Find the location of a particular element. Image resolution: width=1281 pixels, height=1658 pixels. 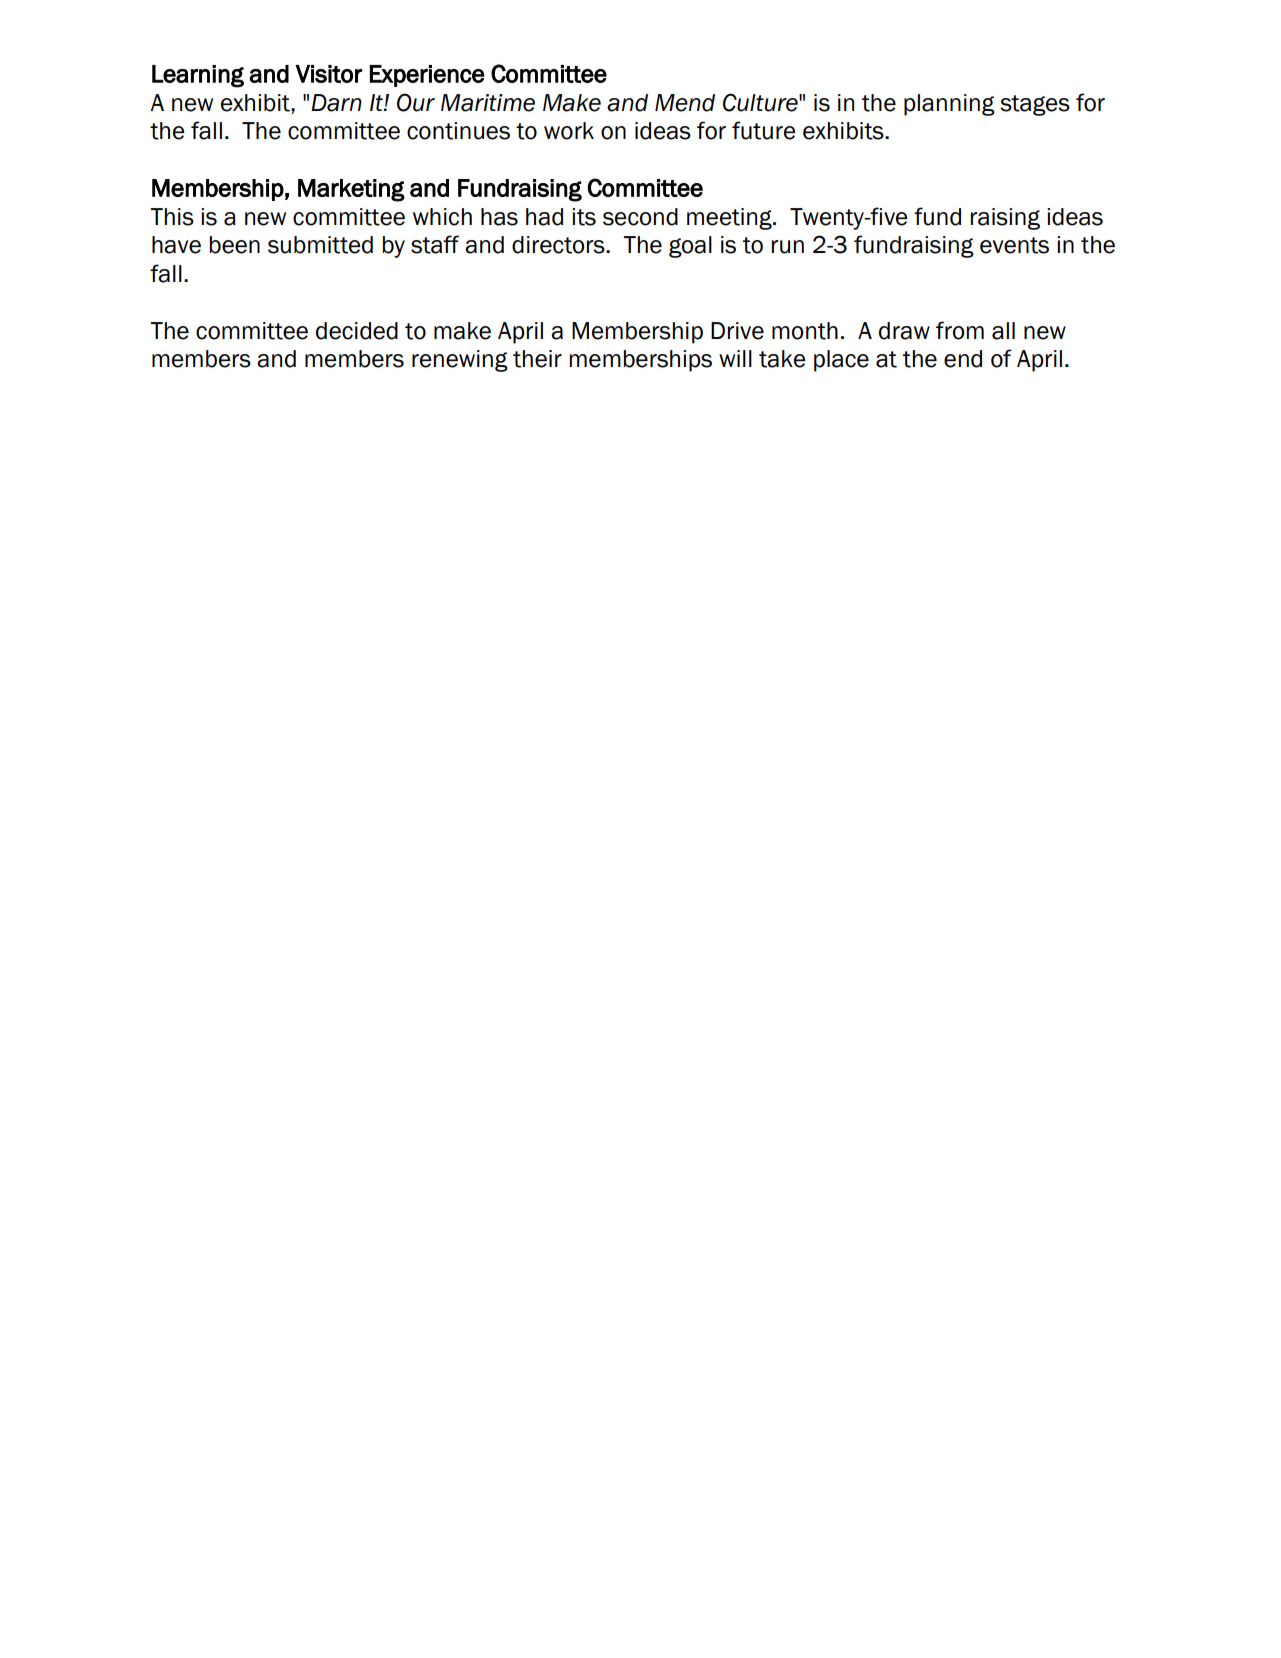

planning is located at coordinates (949, 105).
